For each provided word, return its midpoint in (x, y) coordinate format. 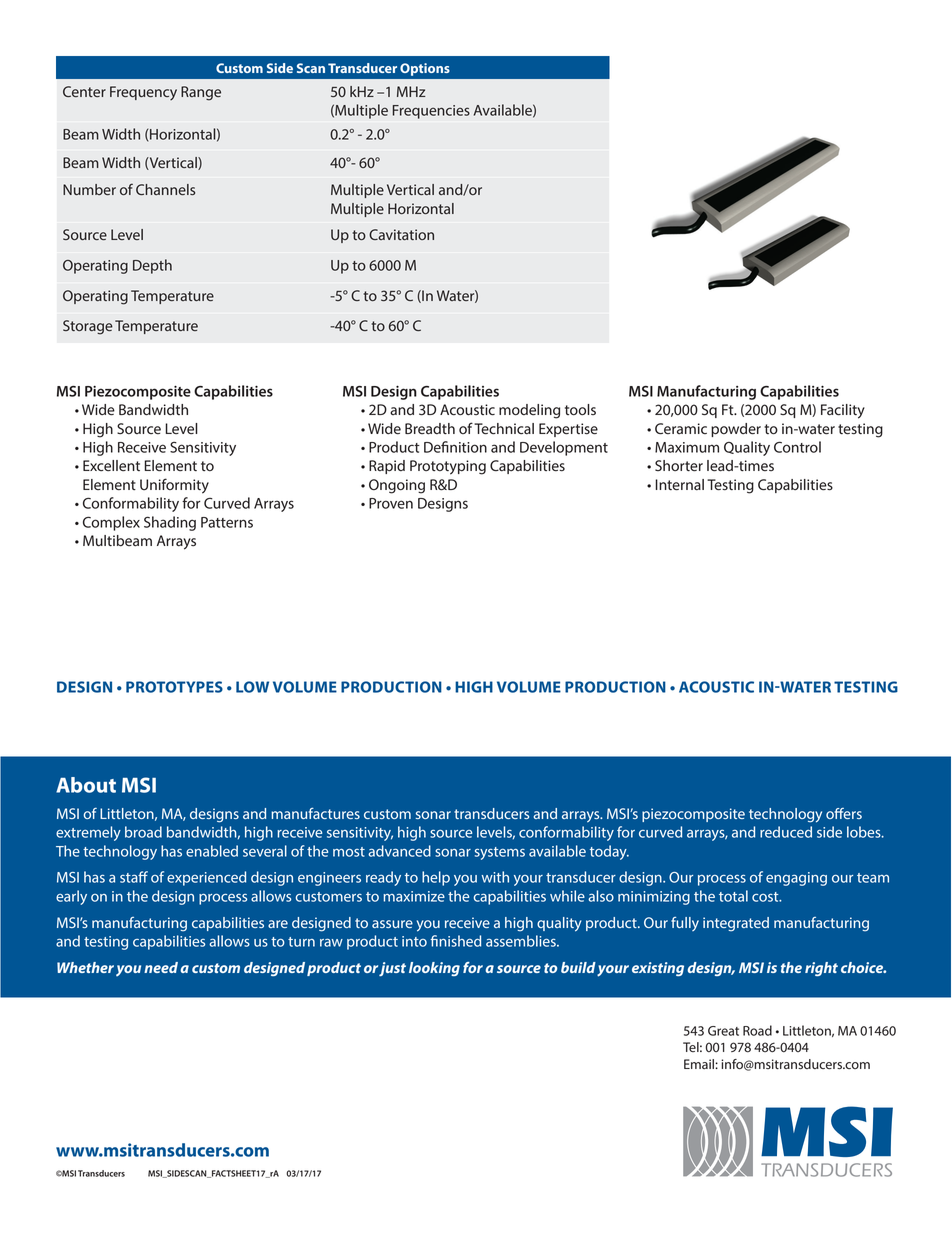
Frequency (143, 93)
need (161, 967)
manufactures (315, 813)
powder (736, 430)
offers (844, 813)
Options (425, 69)
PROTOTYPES (174, 687)
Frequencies (431, 112)
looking (434, 969)
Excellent (111, 466)
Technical (504, 429)
